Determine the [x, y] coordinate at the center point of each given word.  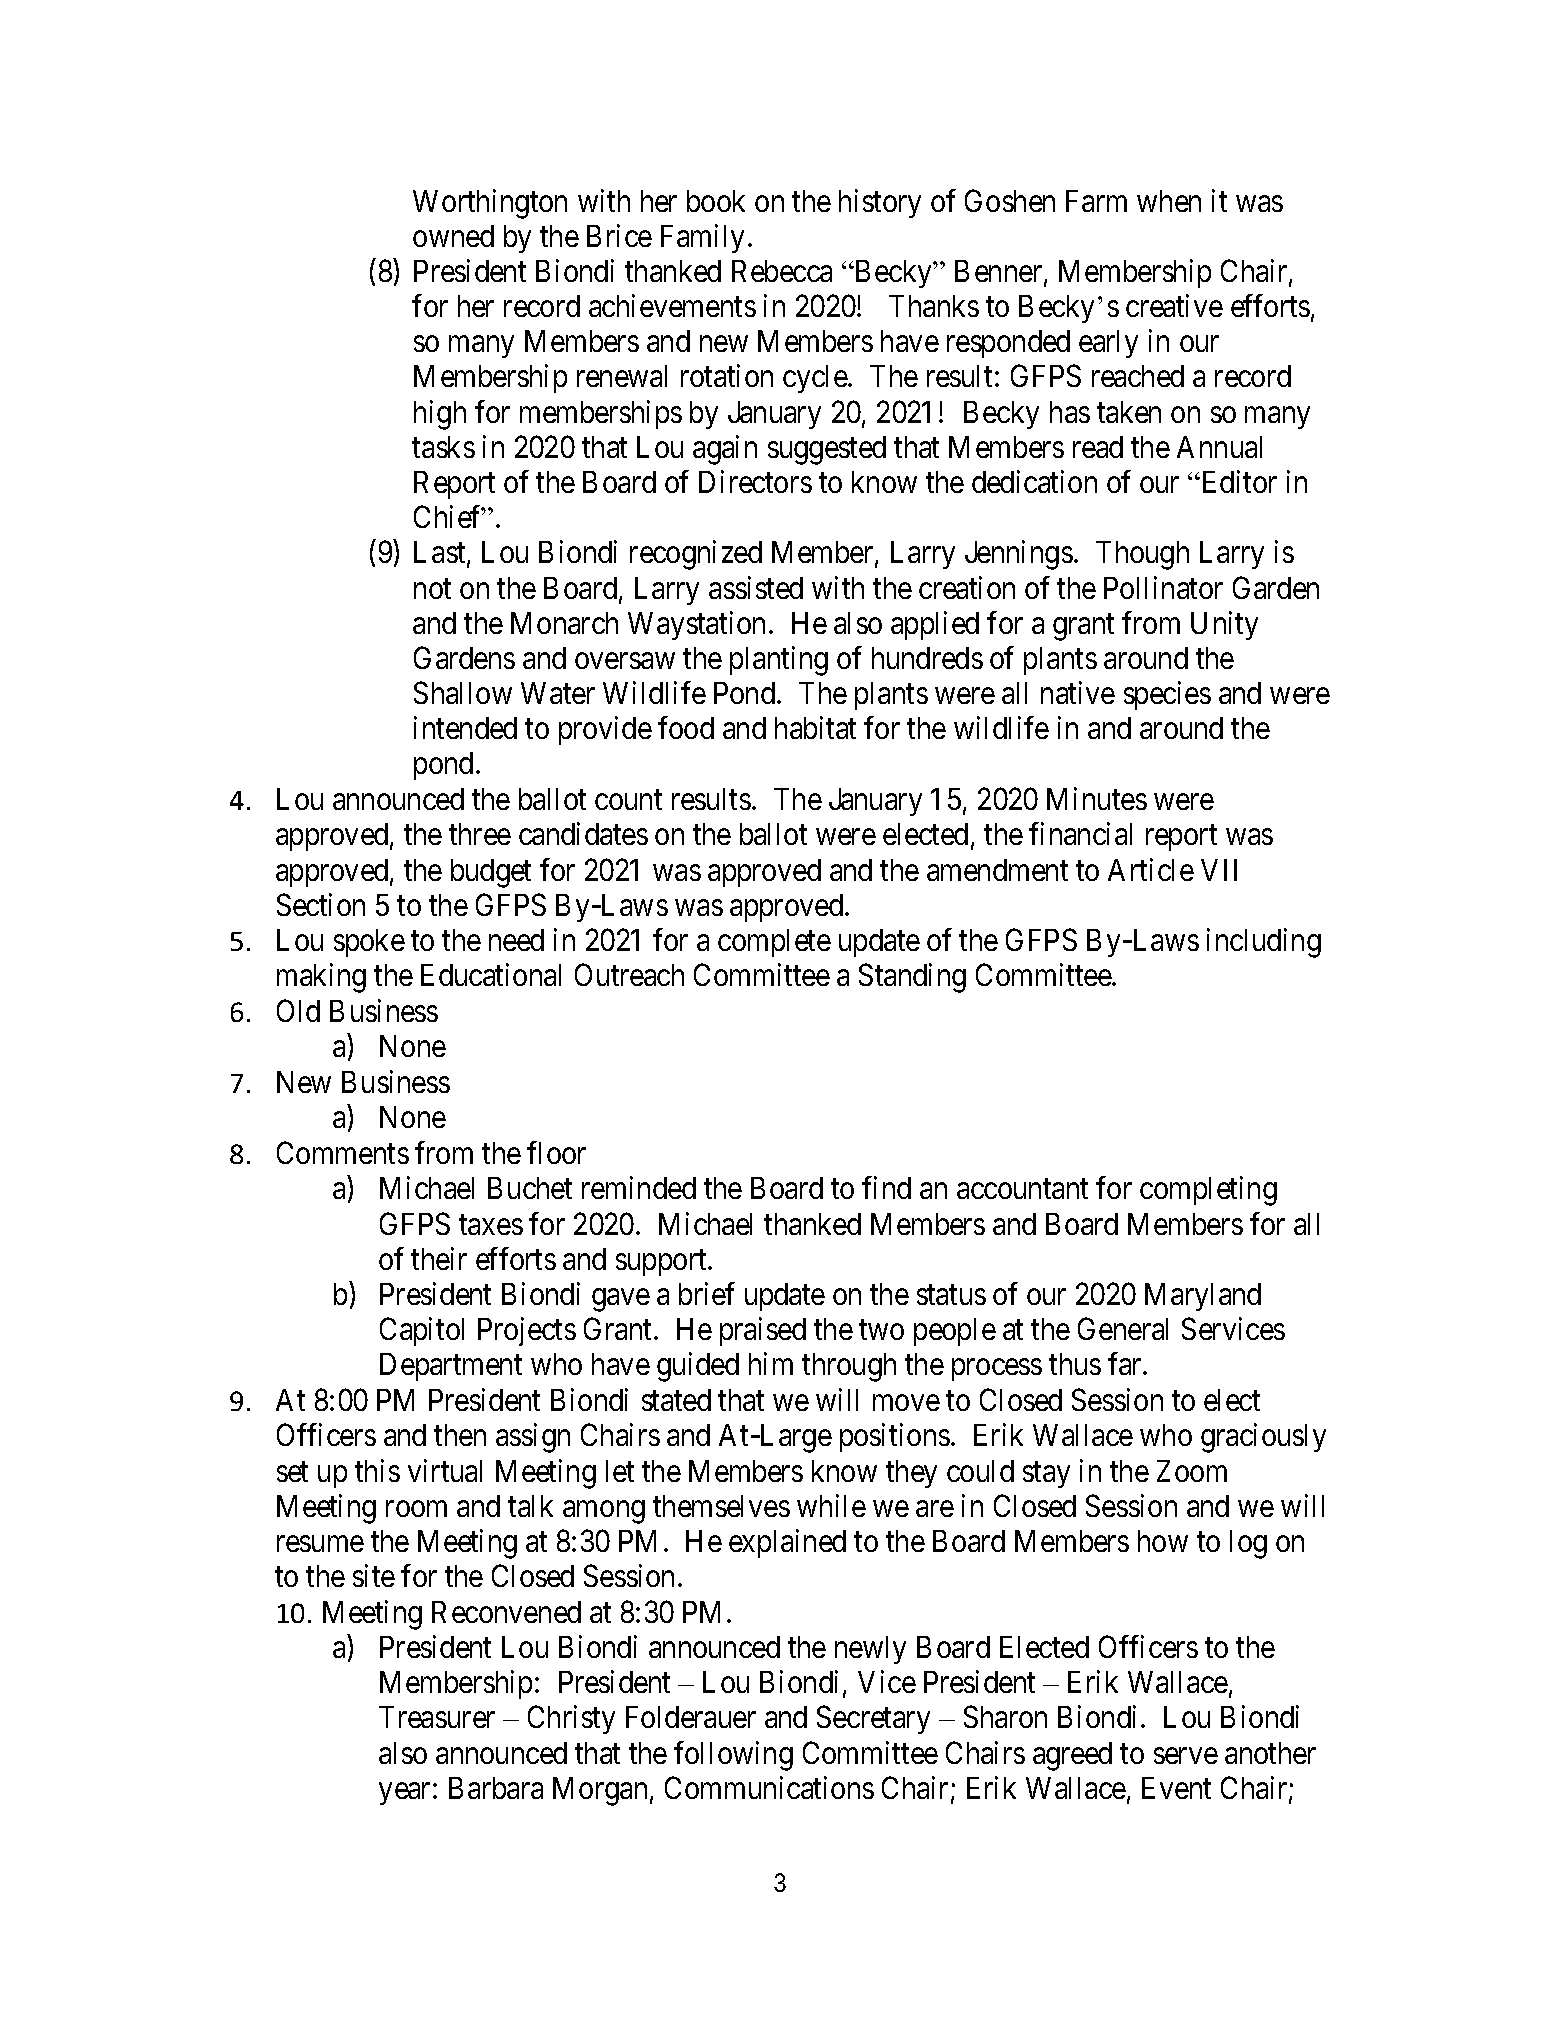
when [1169, 201]
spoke [369, 943]
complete [774, 943]
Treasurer [437, 1717]
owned [453, 236]
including [1264, 943]
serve [1186, 1756]
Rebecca [782, 271]
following [733, 1756]
